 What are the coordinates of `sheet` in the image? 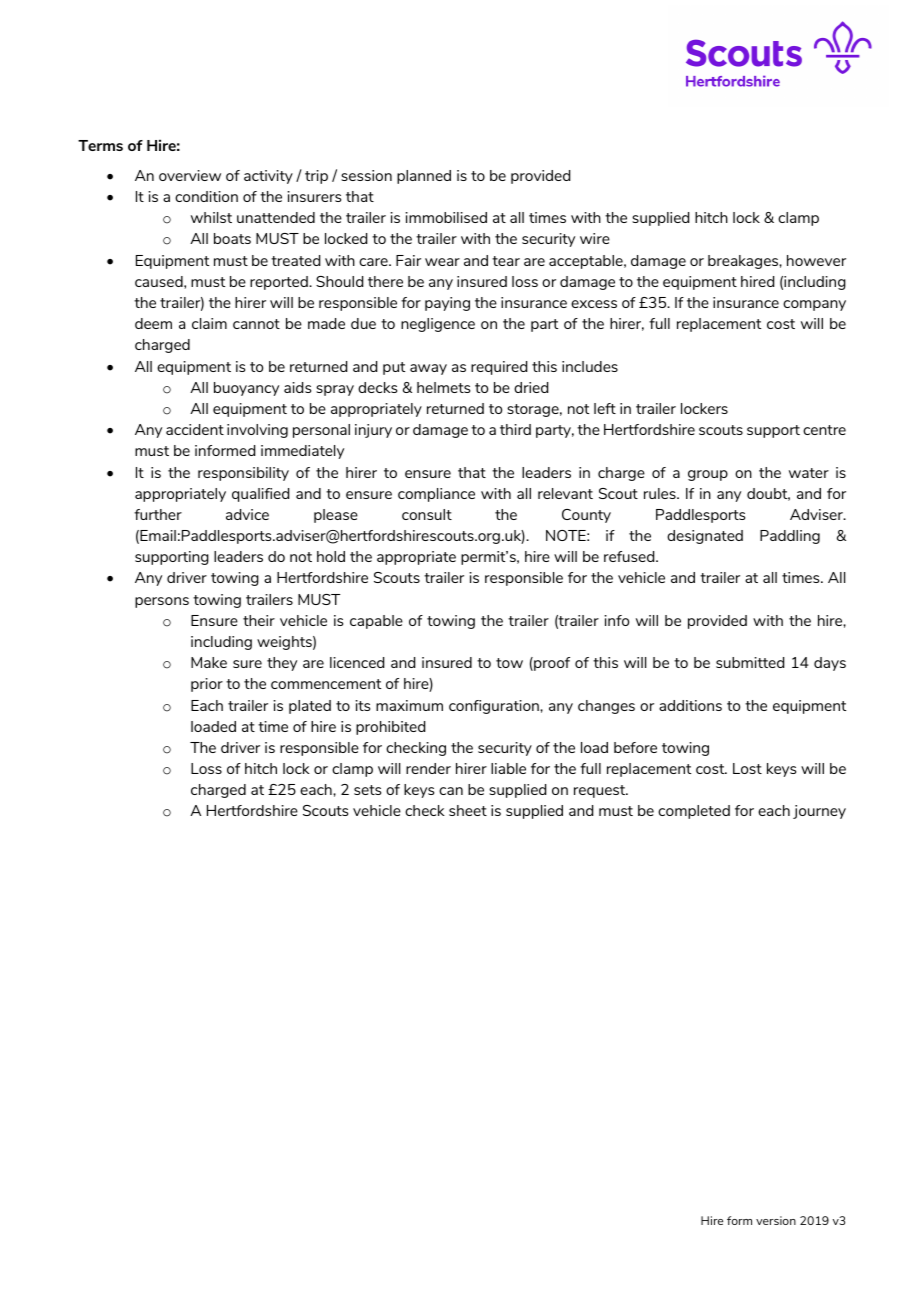 It's located at (468, 810).
